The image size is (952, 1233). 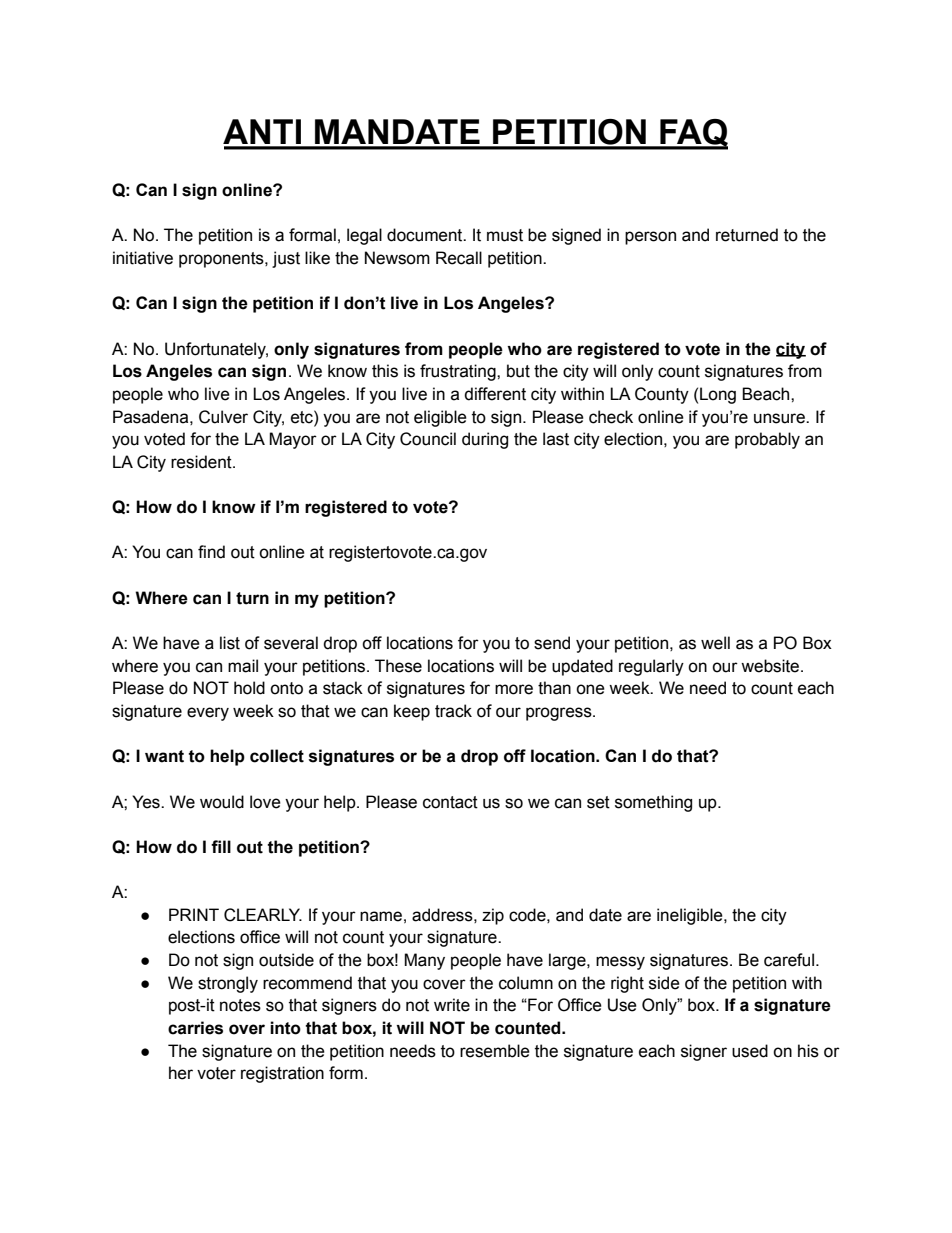 I want to click on find, so click(x=211, y=552).
